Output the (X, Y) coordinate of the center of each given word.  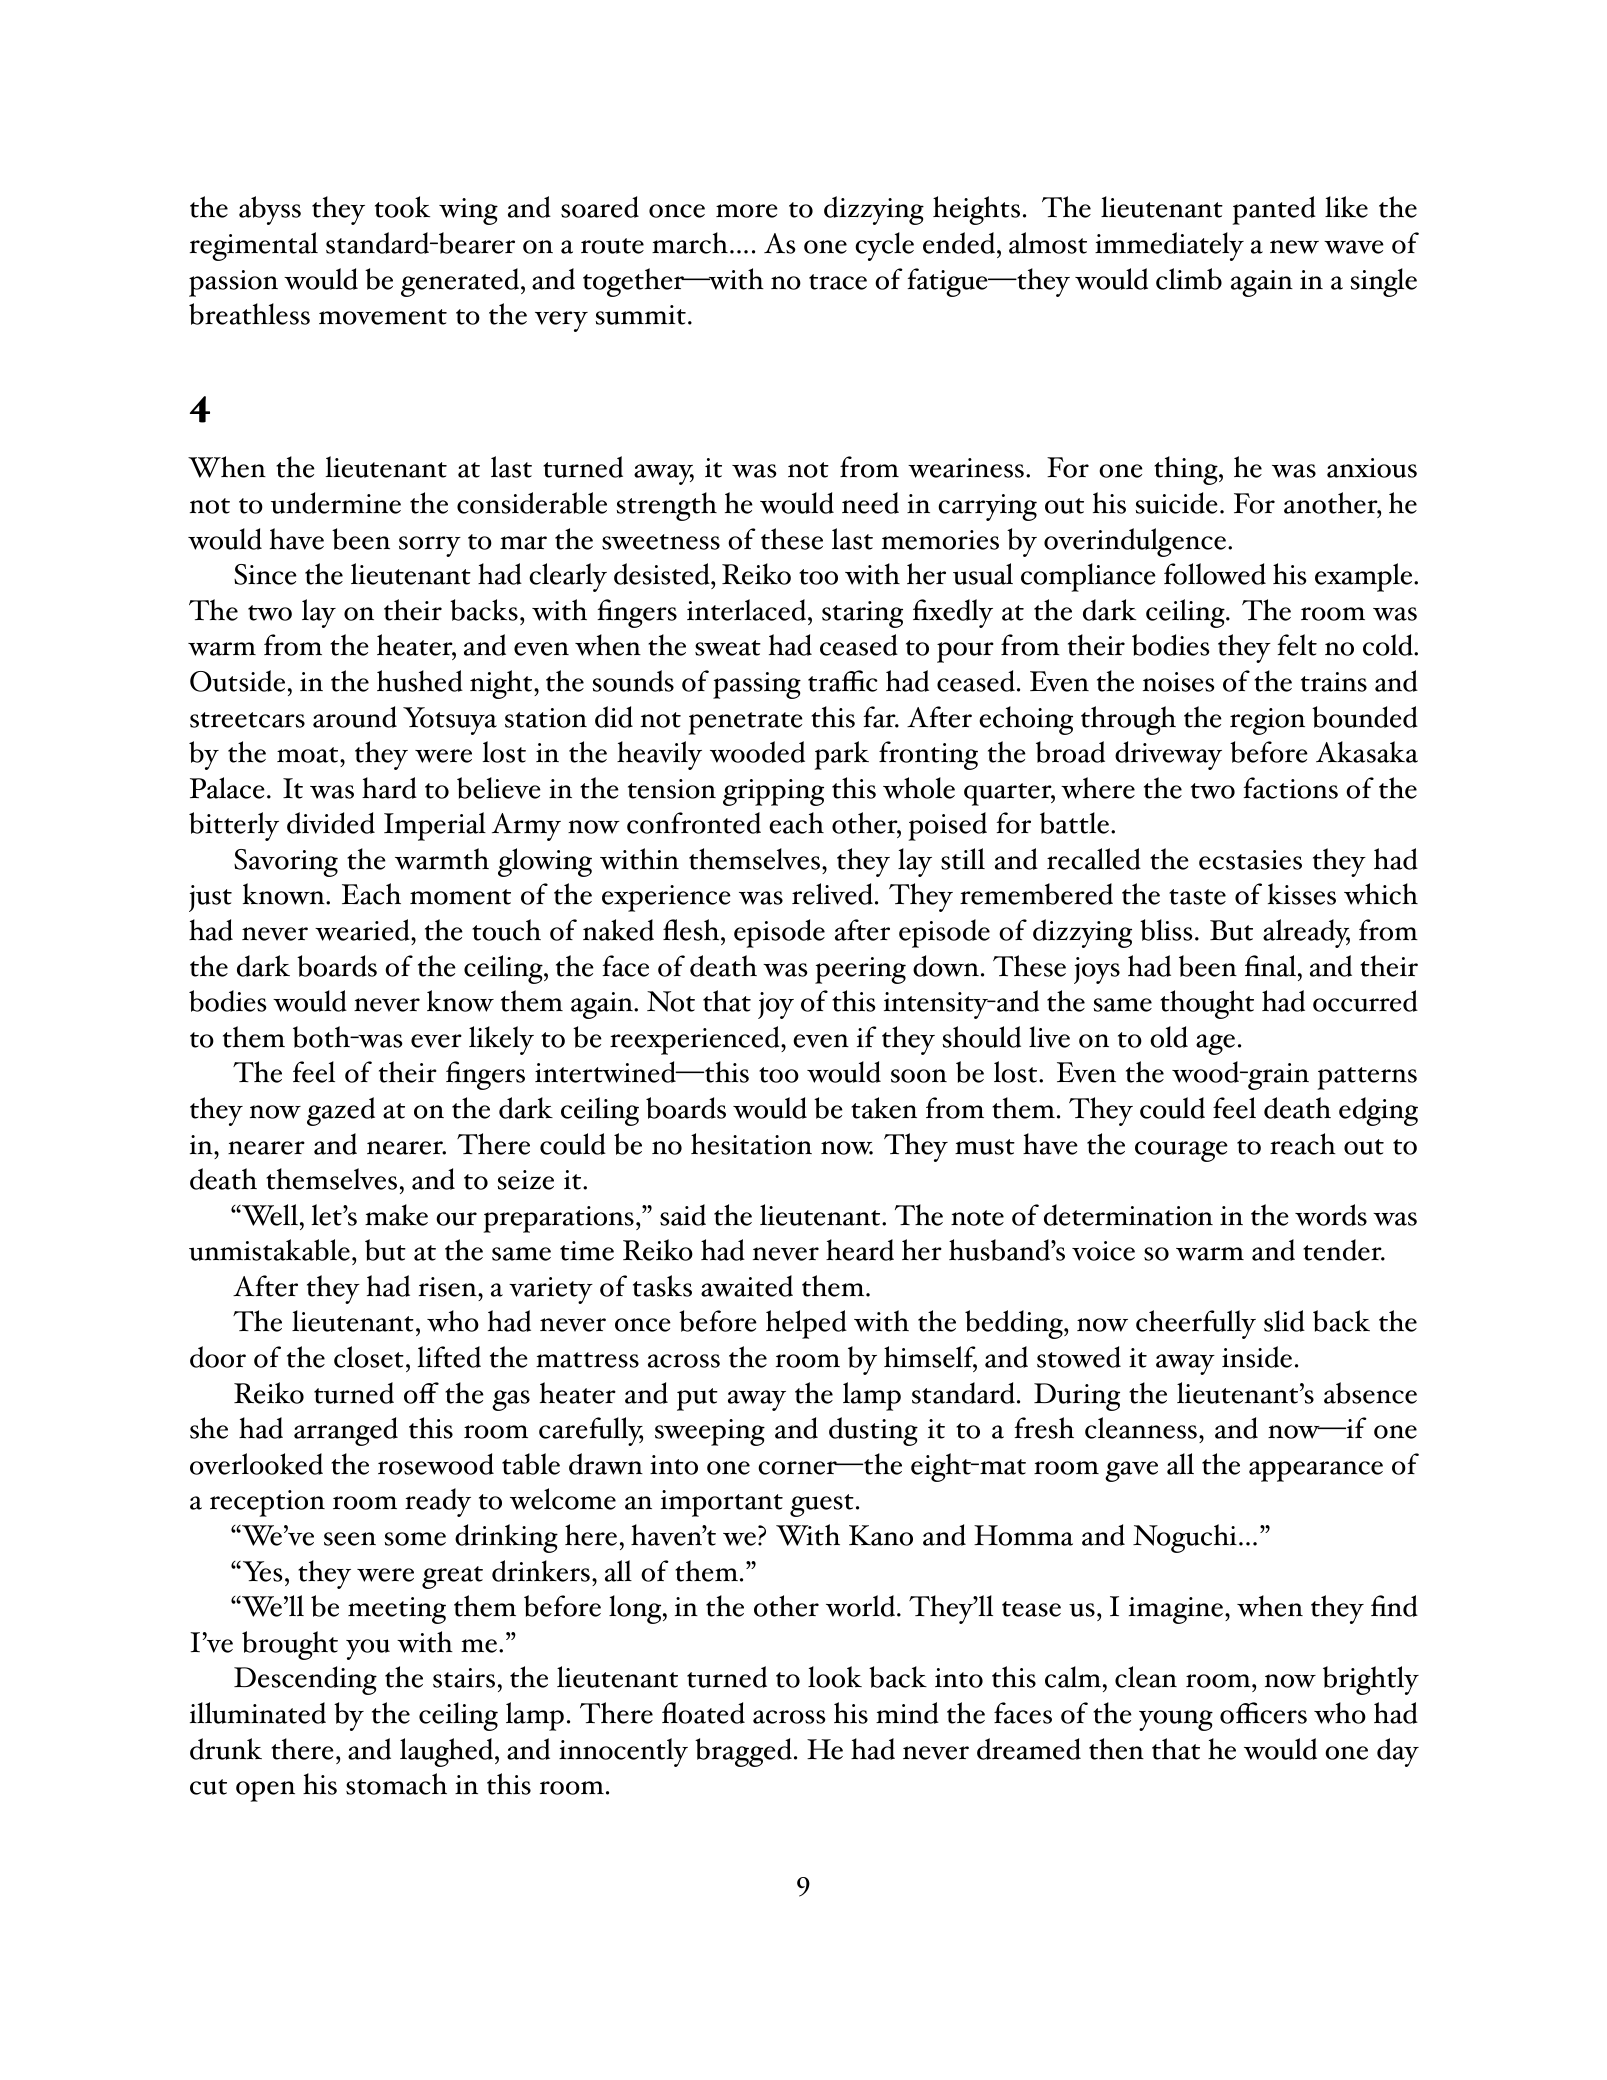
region (1267, 721)
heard (860, 1250)
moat (309, 755)
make (396, 1215)
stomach (396, 1784)
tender (1343, 1250)
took (402, 207)
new (1294, 247)
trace (838, 282)
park (841, 755)
